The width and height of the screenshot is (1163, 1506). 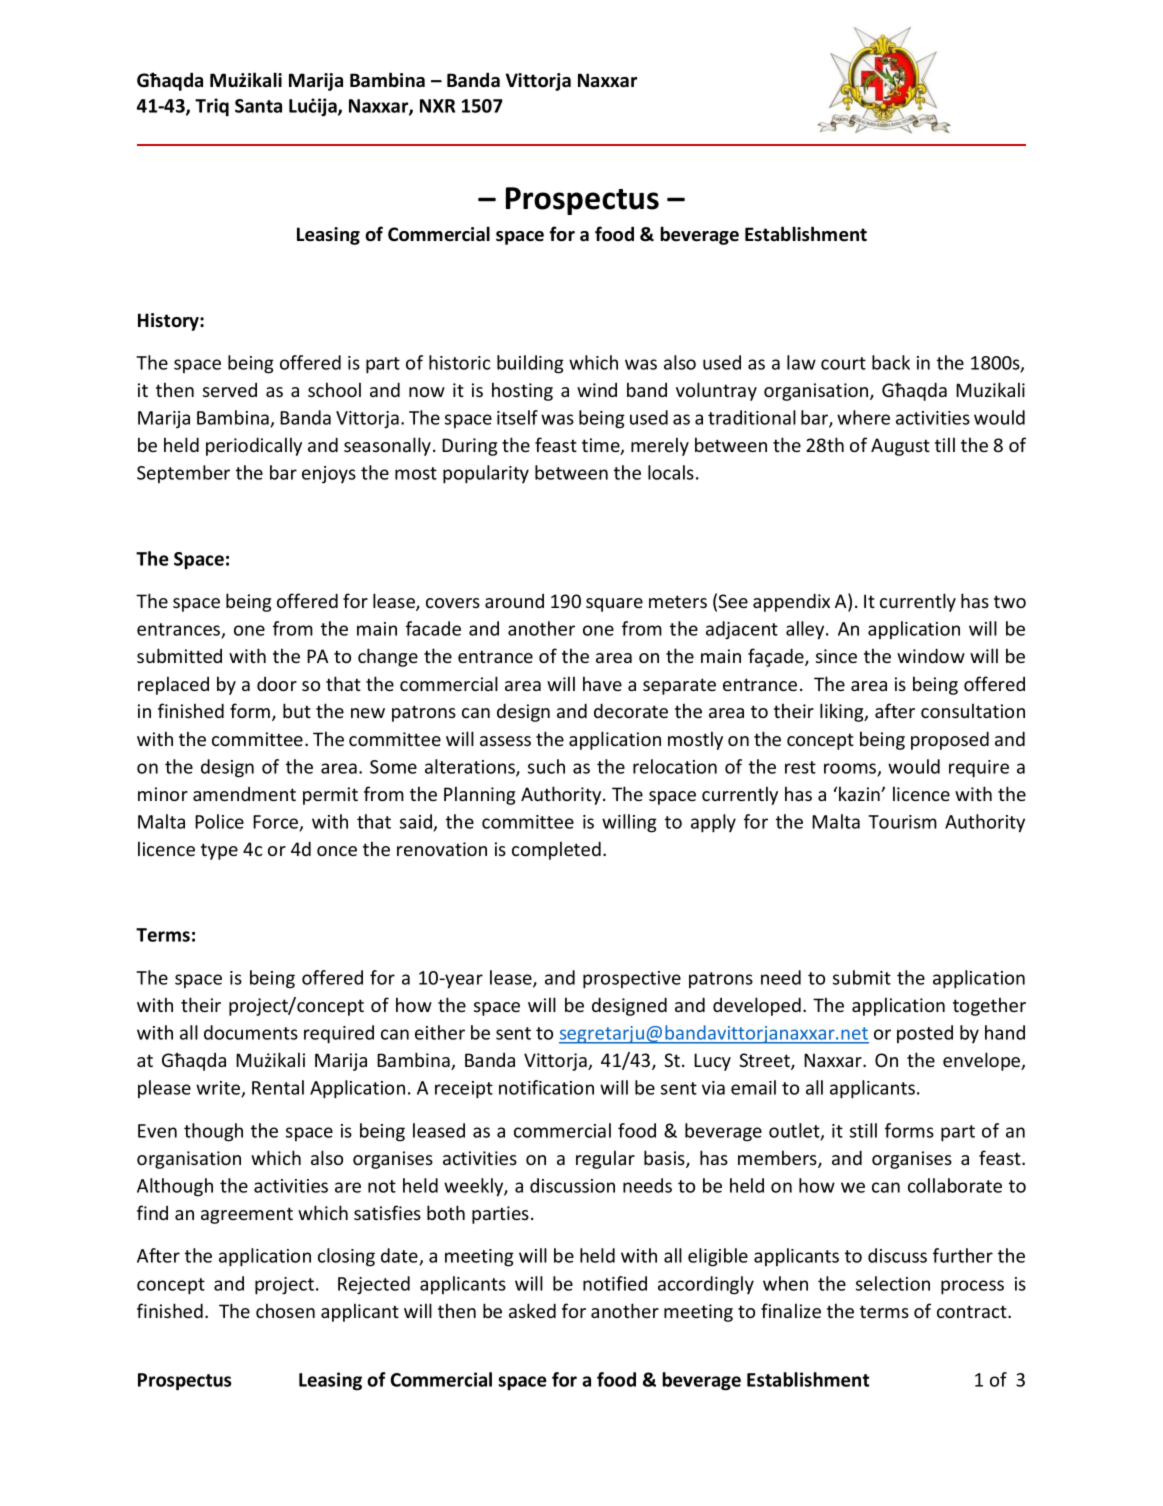 What do you see at coordinates (843, 363) in the screenshot?
I see `court` at bounding box center [843, 363].
